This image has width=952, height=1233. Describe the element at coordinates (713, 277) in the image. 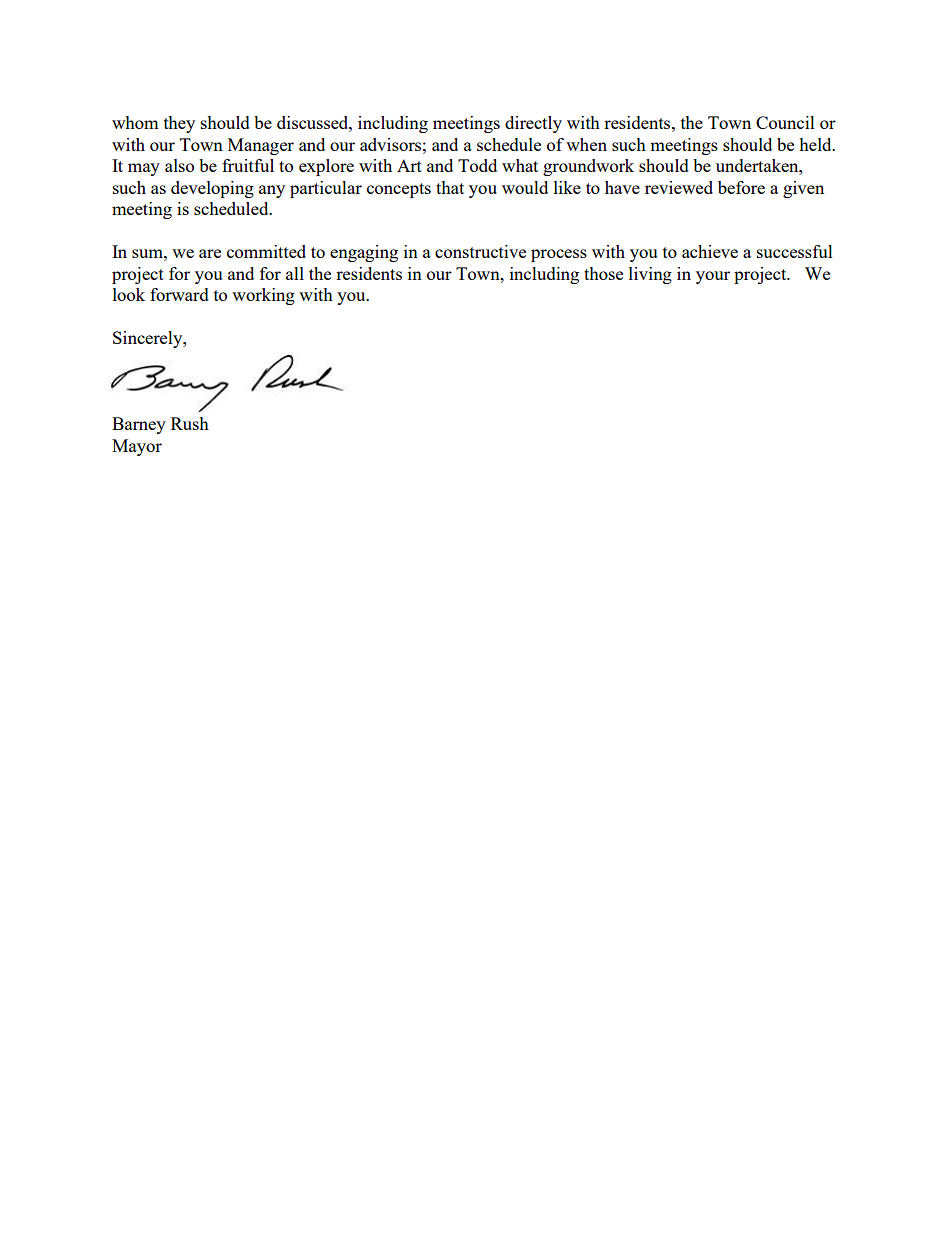

I see `your` at that location.
